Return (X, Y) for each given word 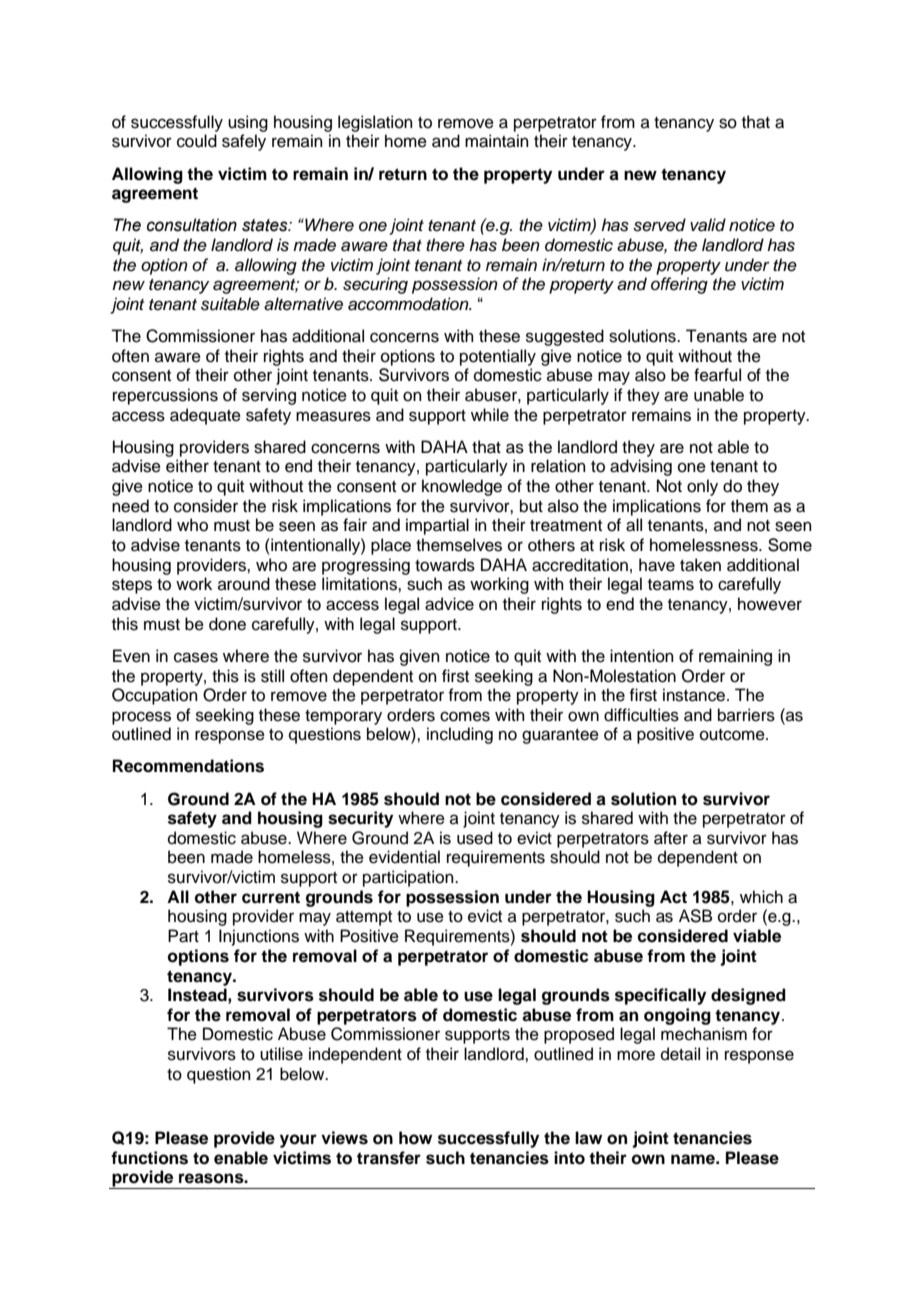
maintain (497, 141)
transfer (389, 1158)
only (702, 487)
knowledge (462, 487)
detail (680, 1054)
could (197, 141)
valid (708, 225)
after (671, 838)
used (475, 838)
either (187, 466)
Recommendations (188, 766)
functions (149, 1158)
